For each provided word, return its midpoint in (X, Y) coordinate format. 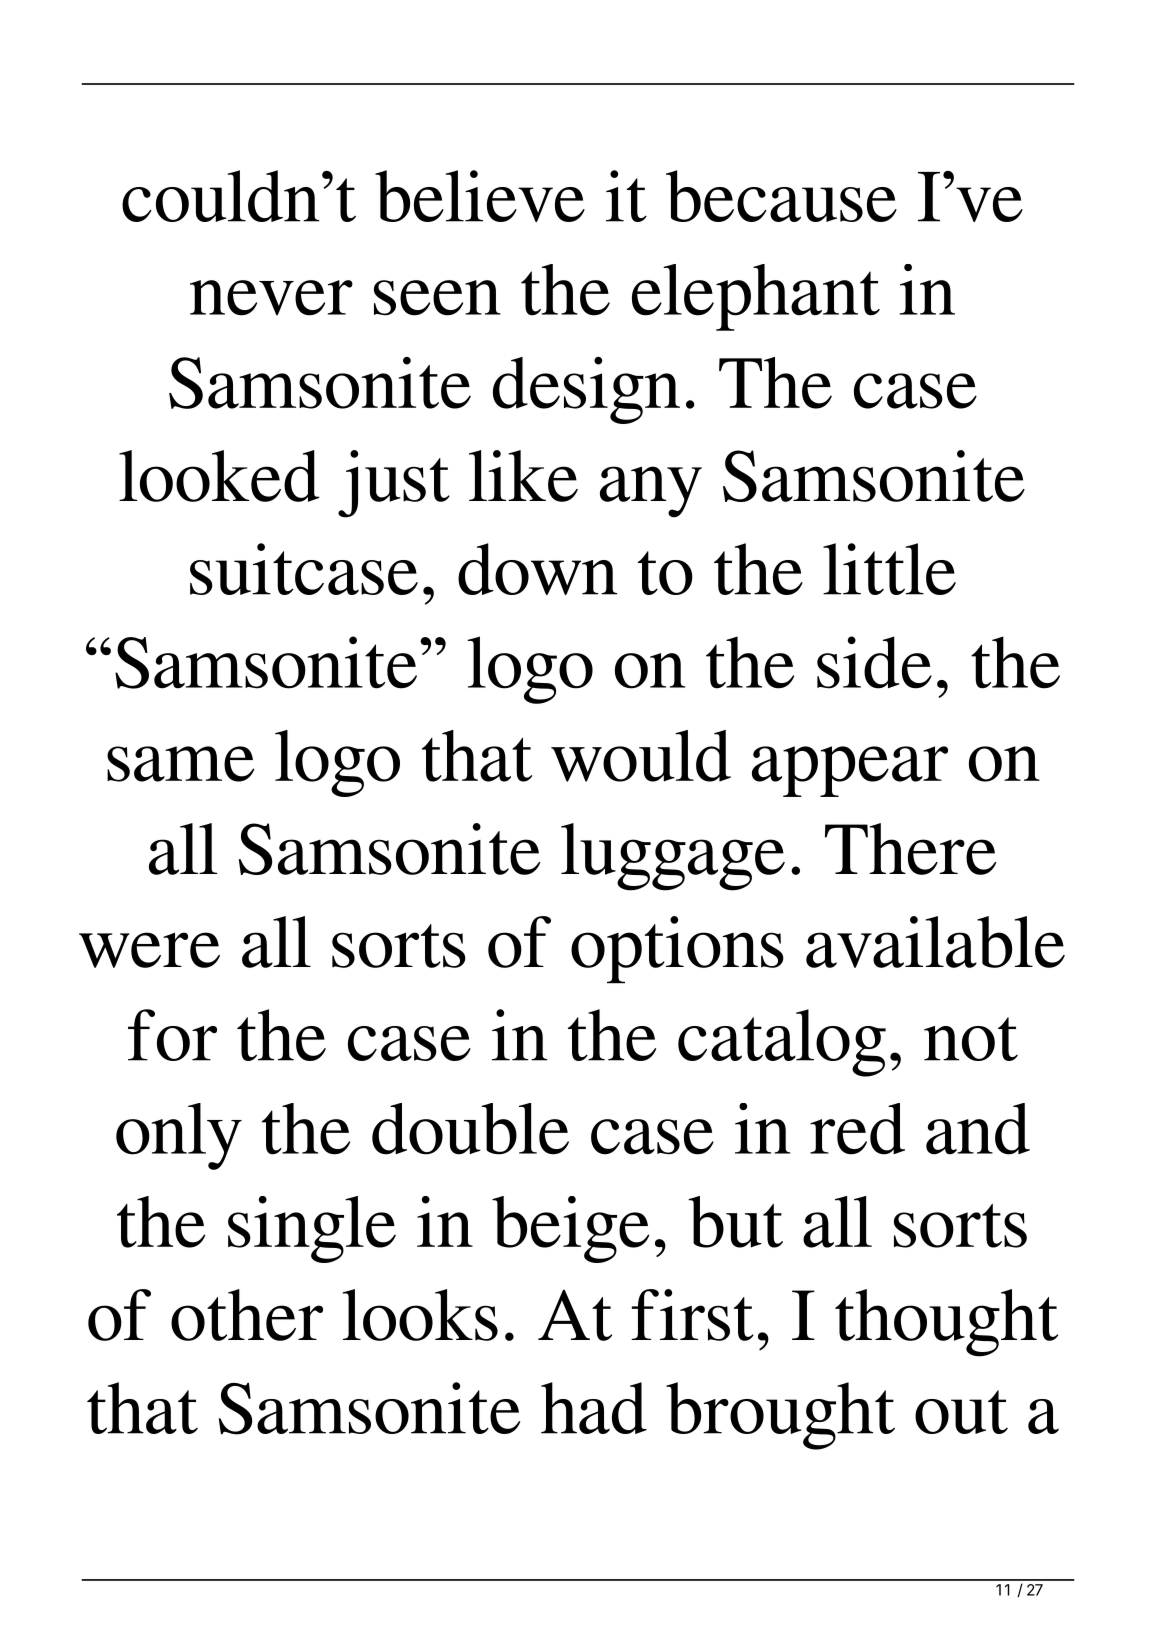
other (247, 1315)
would (641, 756)
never (271, 298)
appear (850, 771)
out (961, 1412)
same (180, 764)
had (594, 1408)
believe (480, 196)
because (781, 196)
